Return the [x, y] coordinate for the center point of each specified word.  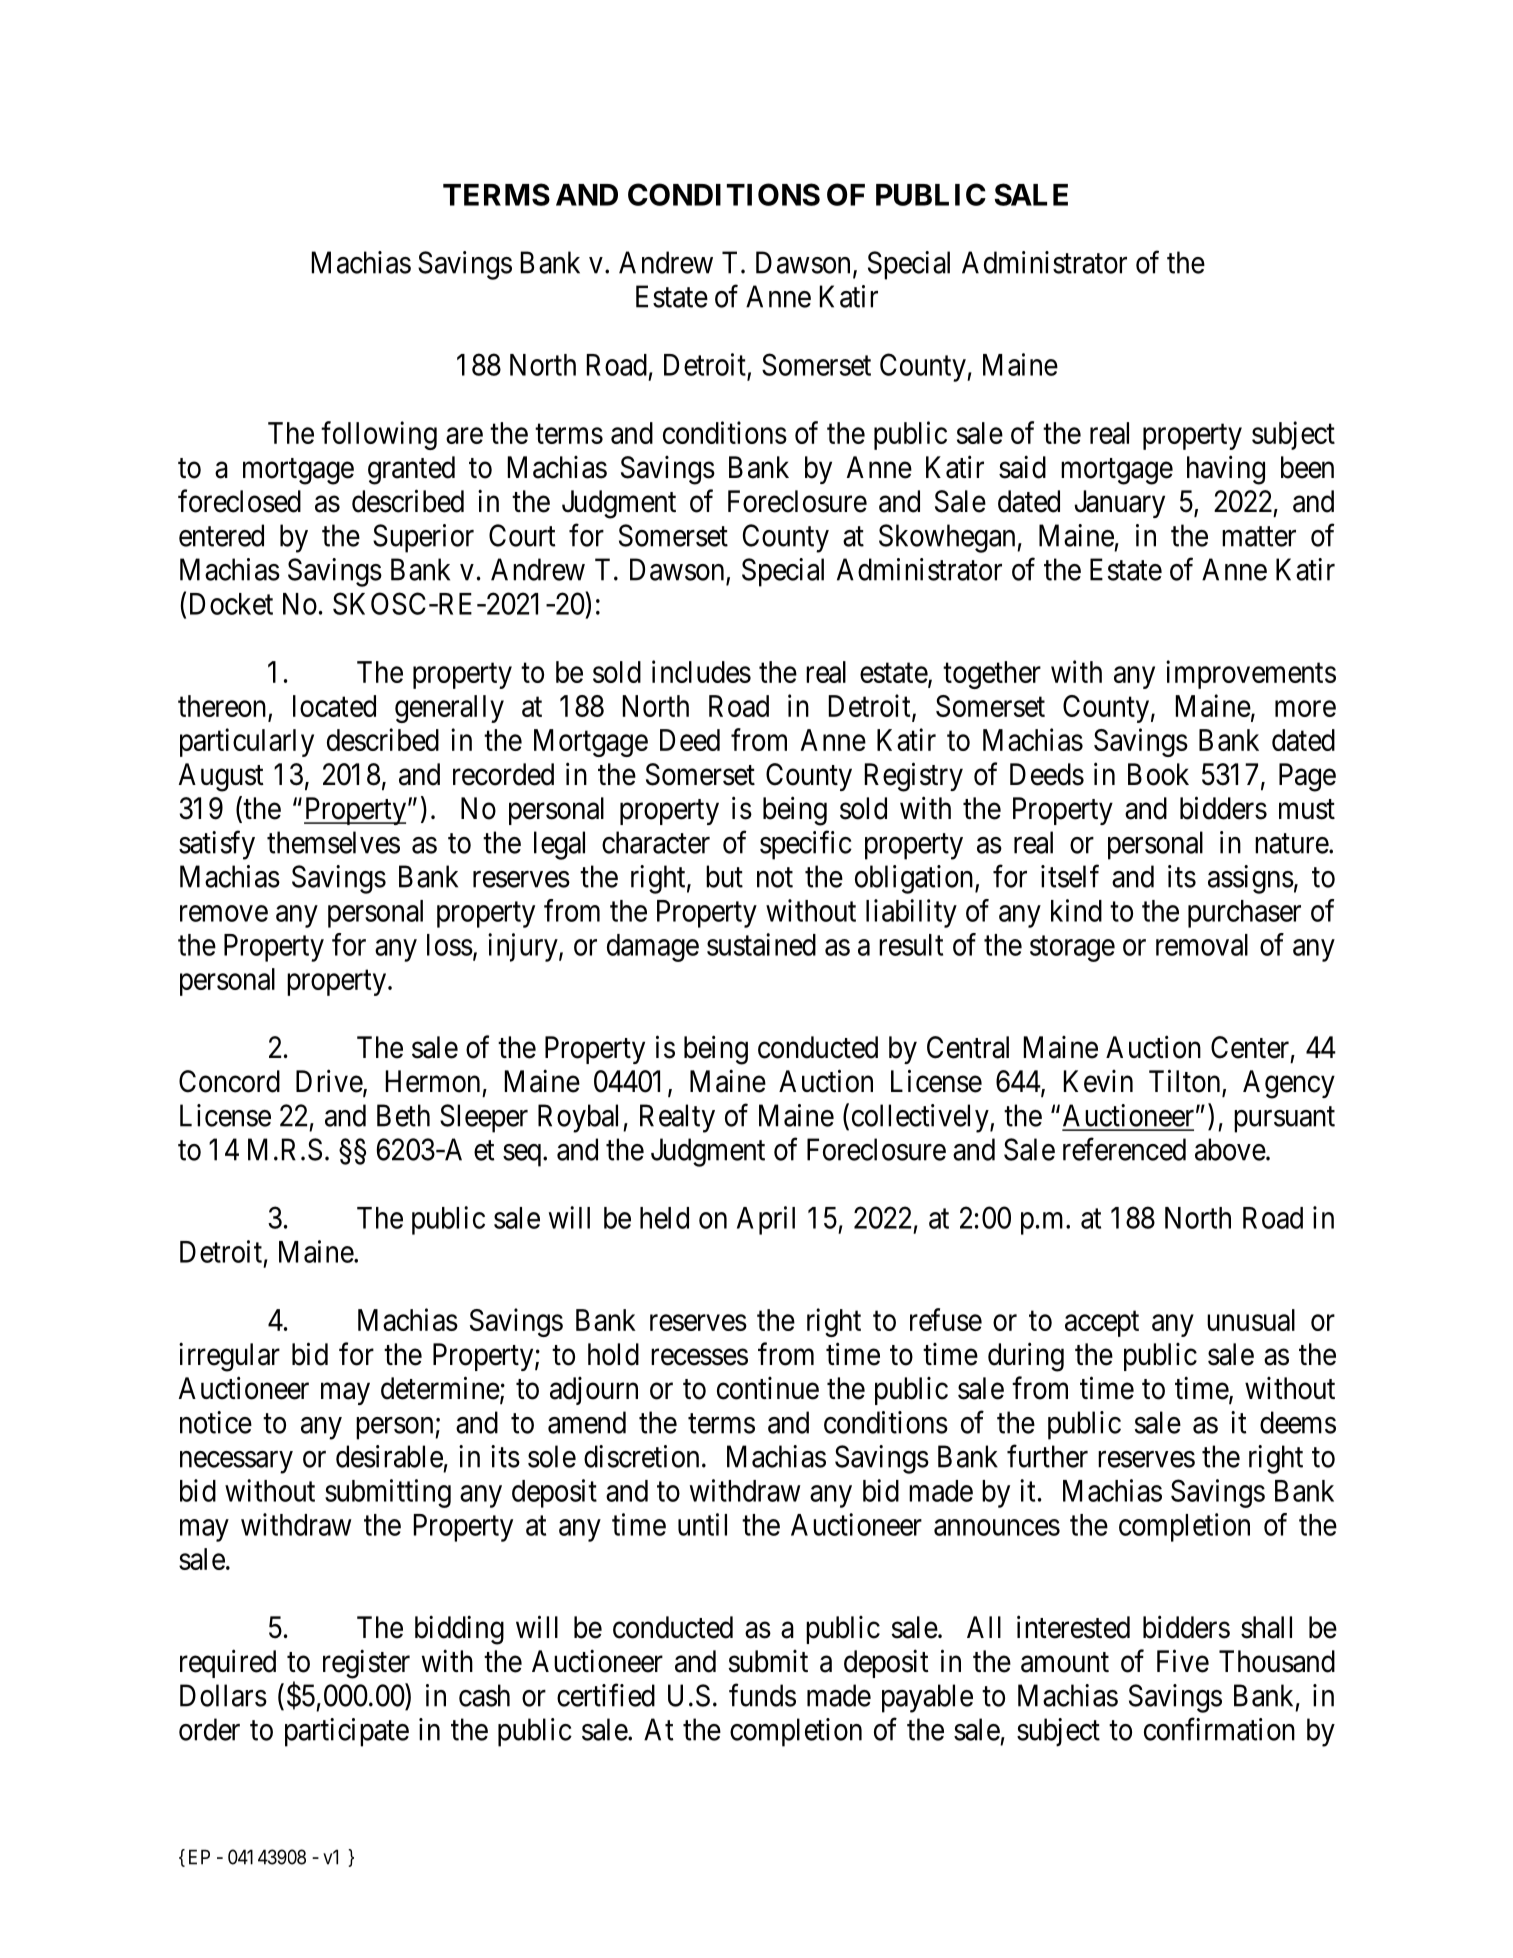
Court [522, 535]
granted [411, 470]
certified [606, 1695]
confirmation [1219, 1729]
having [1226, 470]
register [366, 1664]
